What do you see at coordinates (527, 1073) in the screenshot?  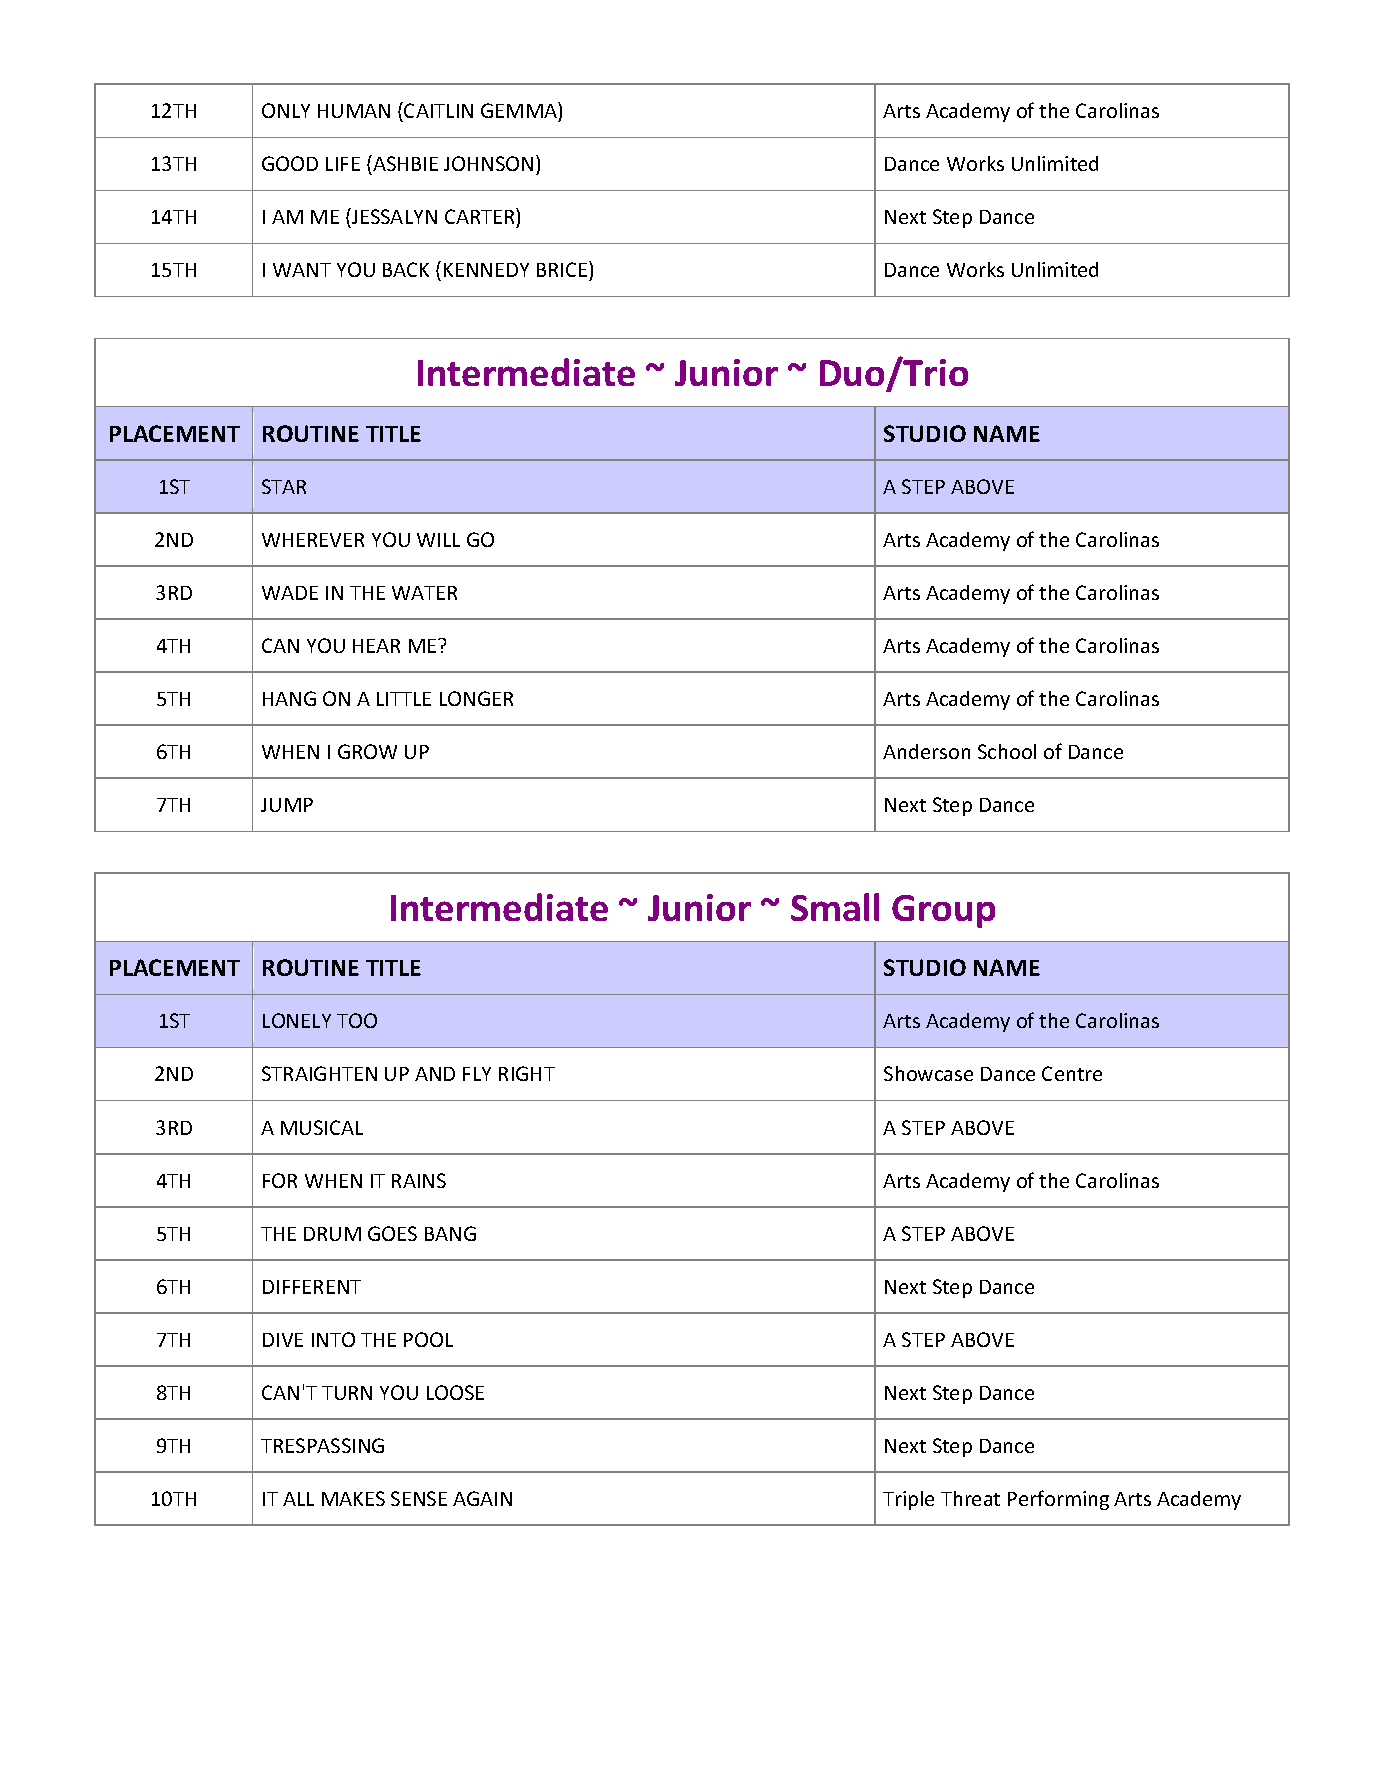 I see `RIGHT` at bounding box center [527, 1073].
